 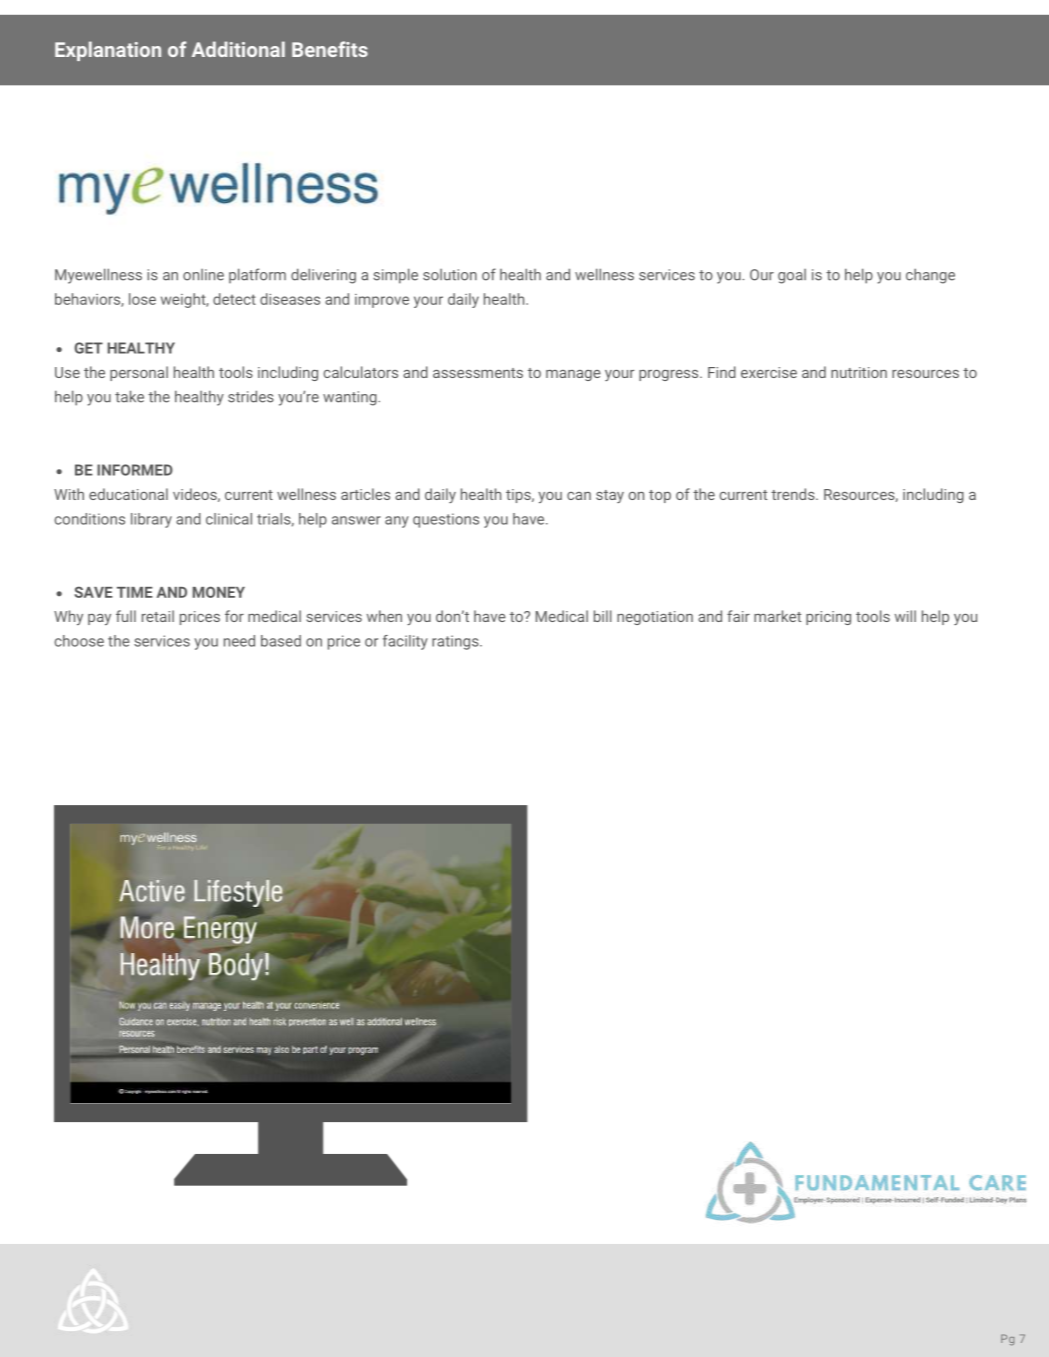 I want to click on Benefits, so click(x=330, y=49).
